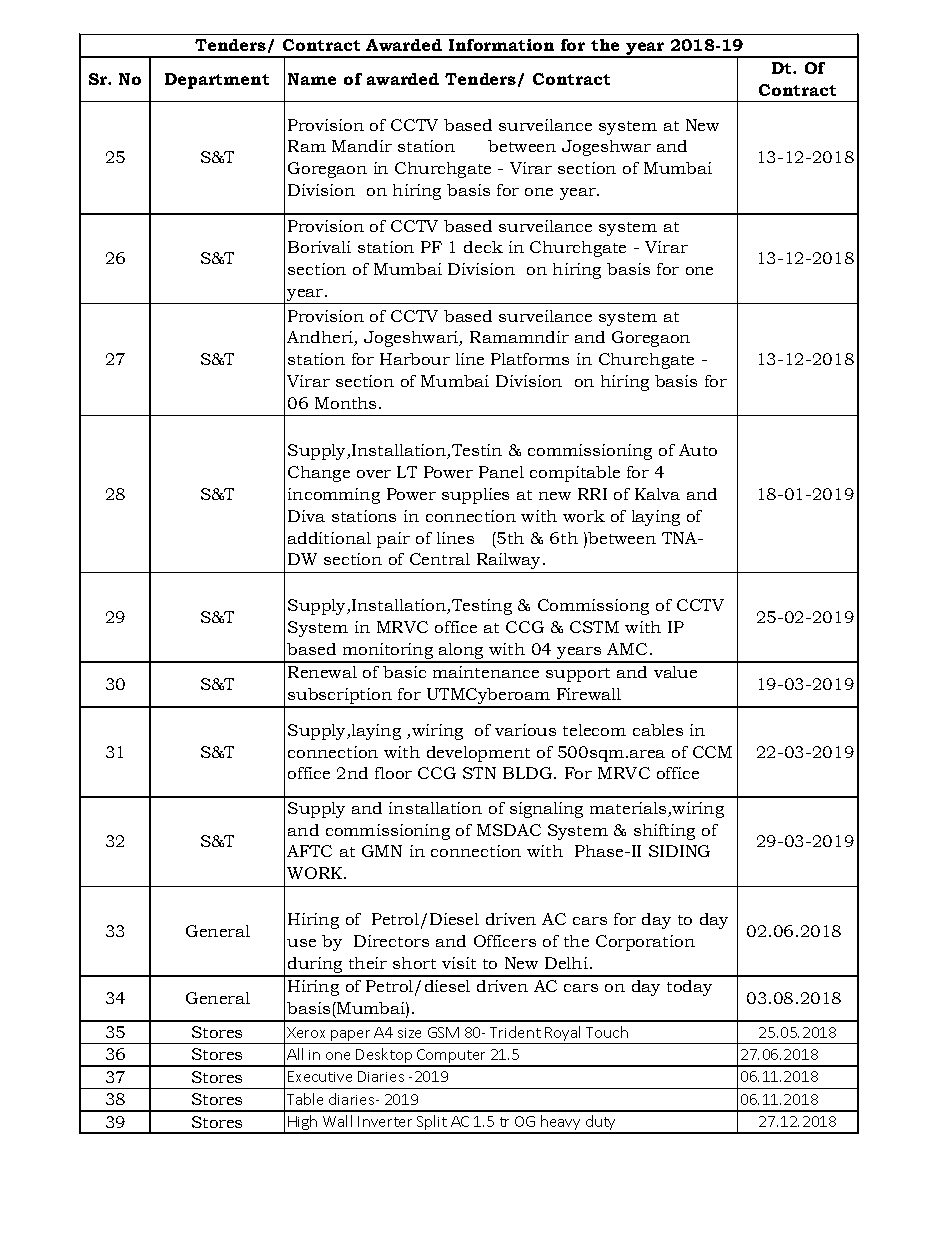  Describe the element at coordinates (658, 730) in the document. I see `cables` at that location.
